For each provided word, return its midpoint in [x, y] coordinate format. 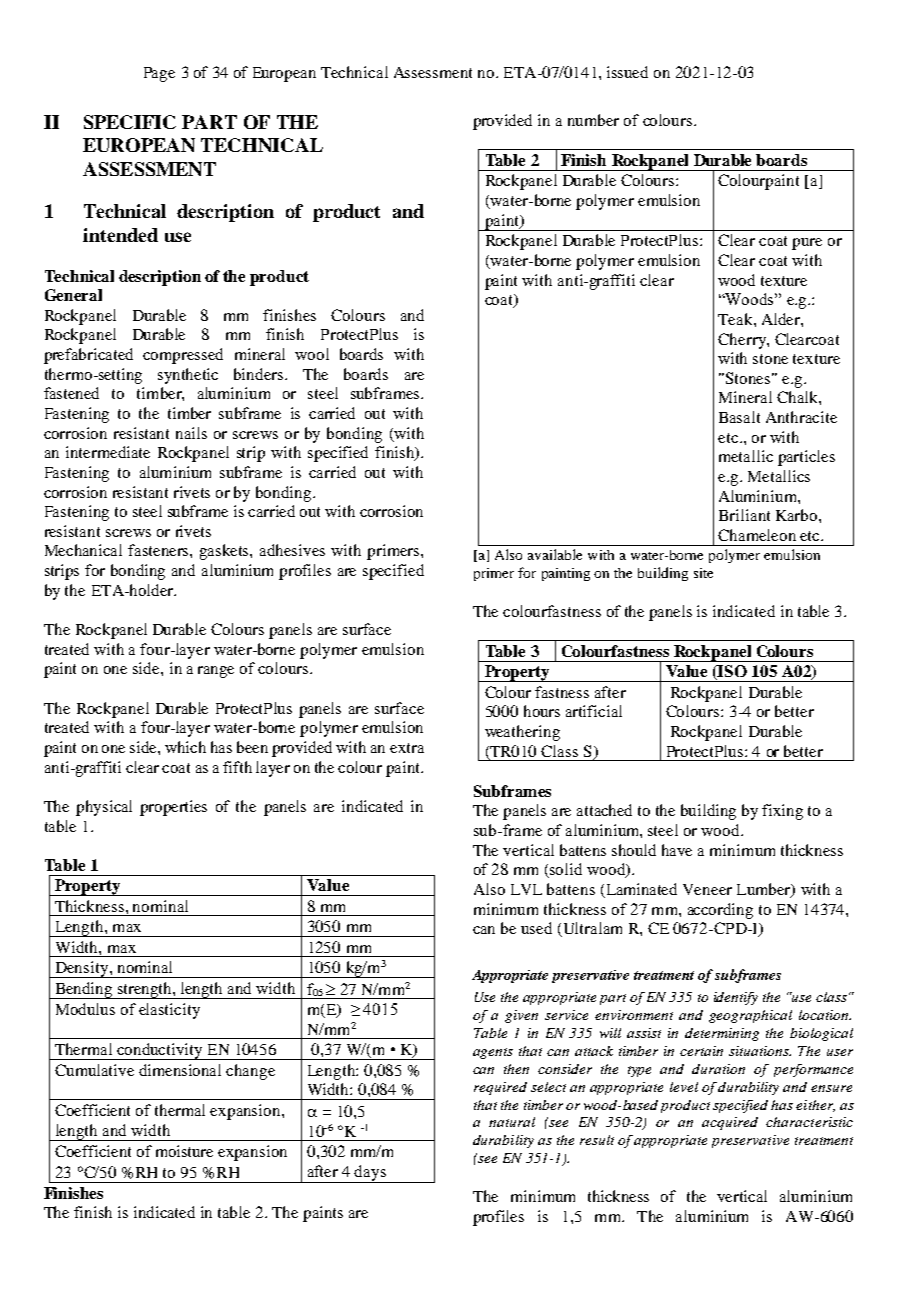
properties [173, 808]
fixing [782, 812]
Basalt [739, 417]
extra [407, 748]
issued [627, 72]
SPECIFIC [130, 122]
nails [191, 433]
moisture [184, 1151]
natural [512, 1122]
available [555, 554]
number [593, 120]
